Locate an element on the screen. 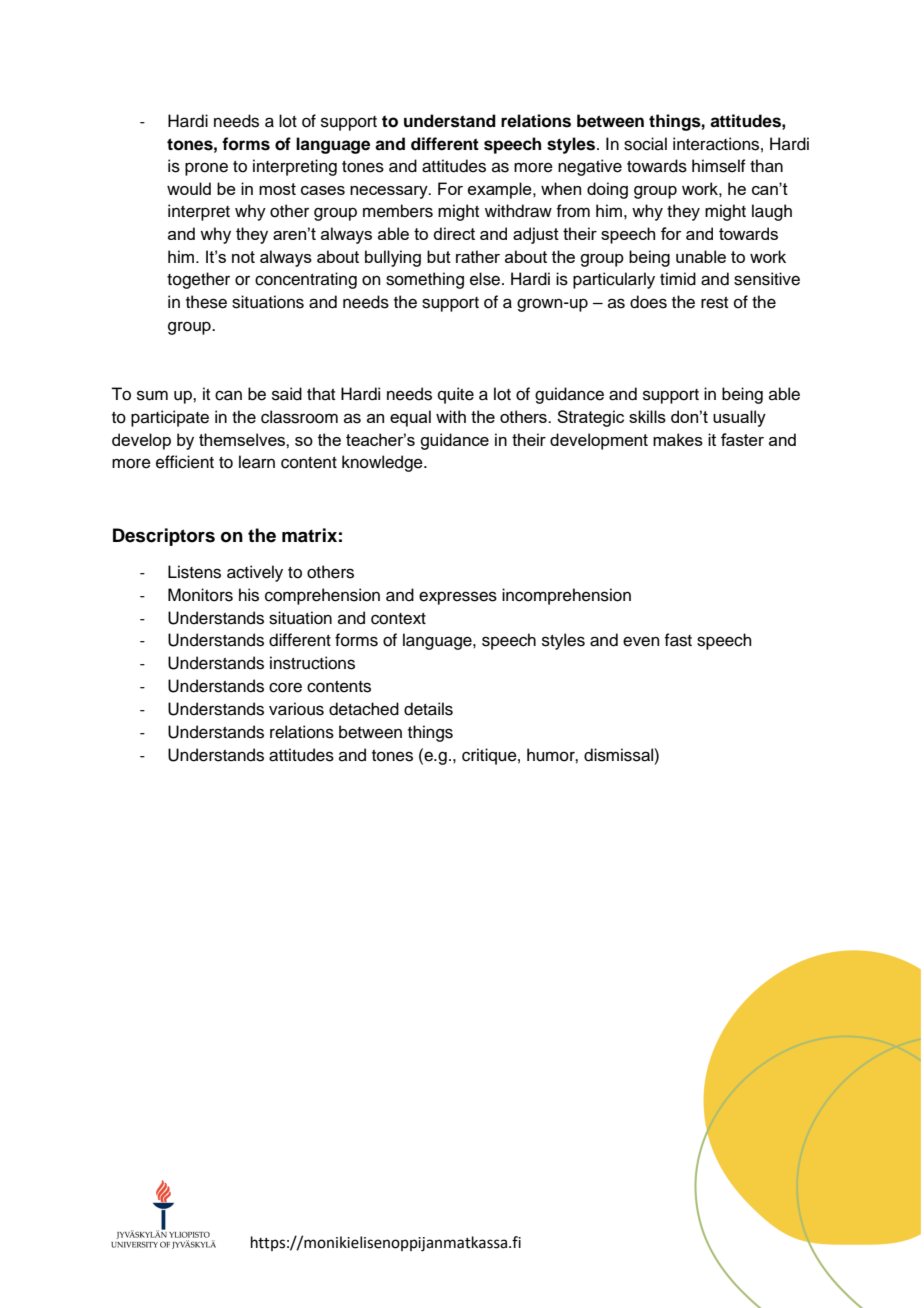 This screenshot has height=1308, width=924. makes is located at coordinates (678, 439).
